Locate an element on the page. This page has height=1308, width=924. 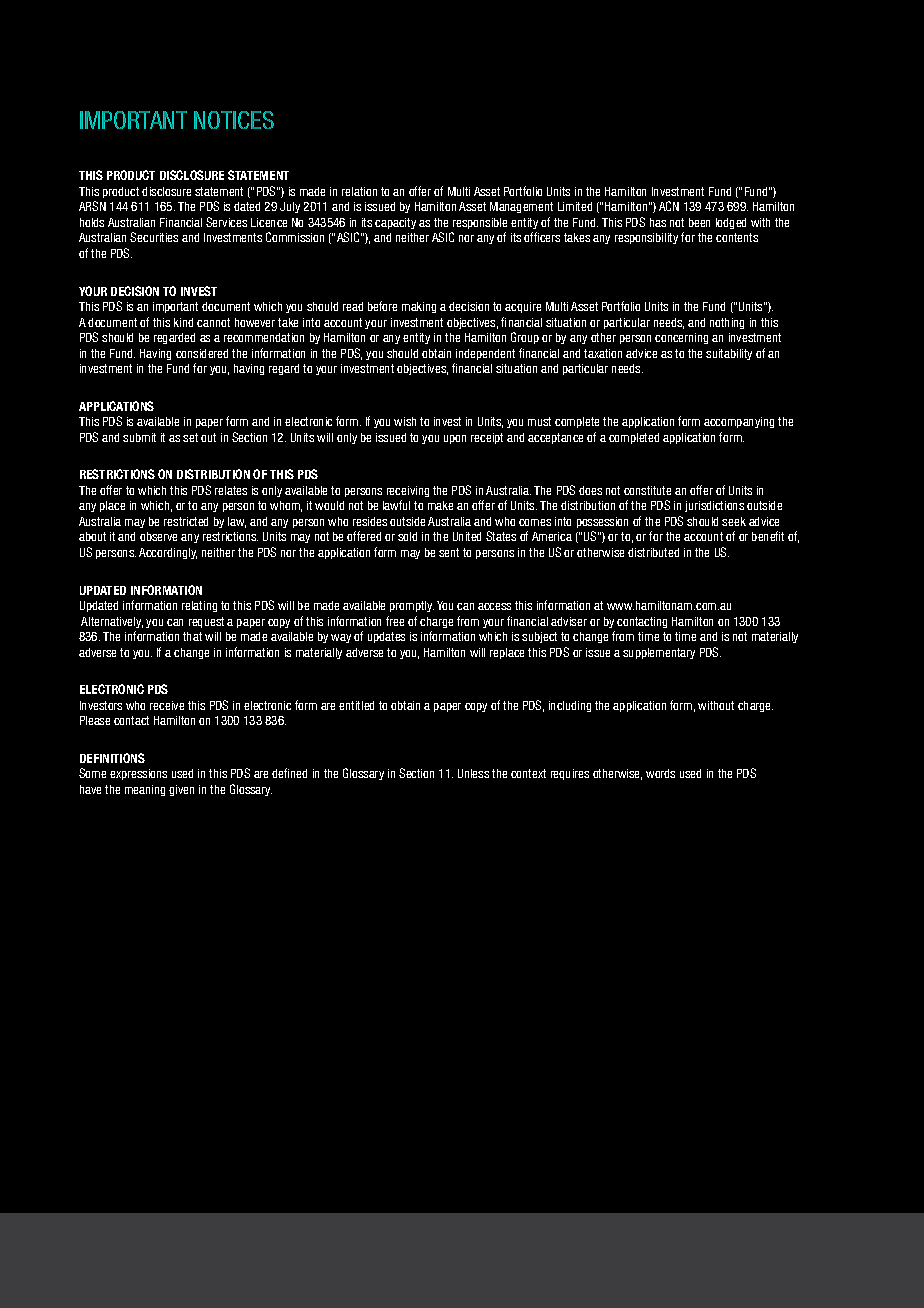
considered is located at coordinates (202, 353).
